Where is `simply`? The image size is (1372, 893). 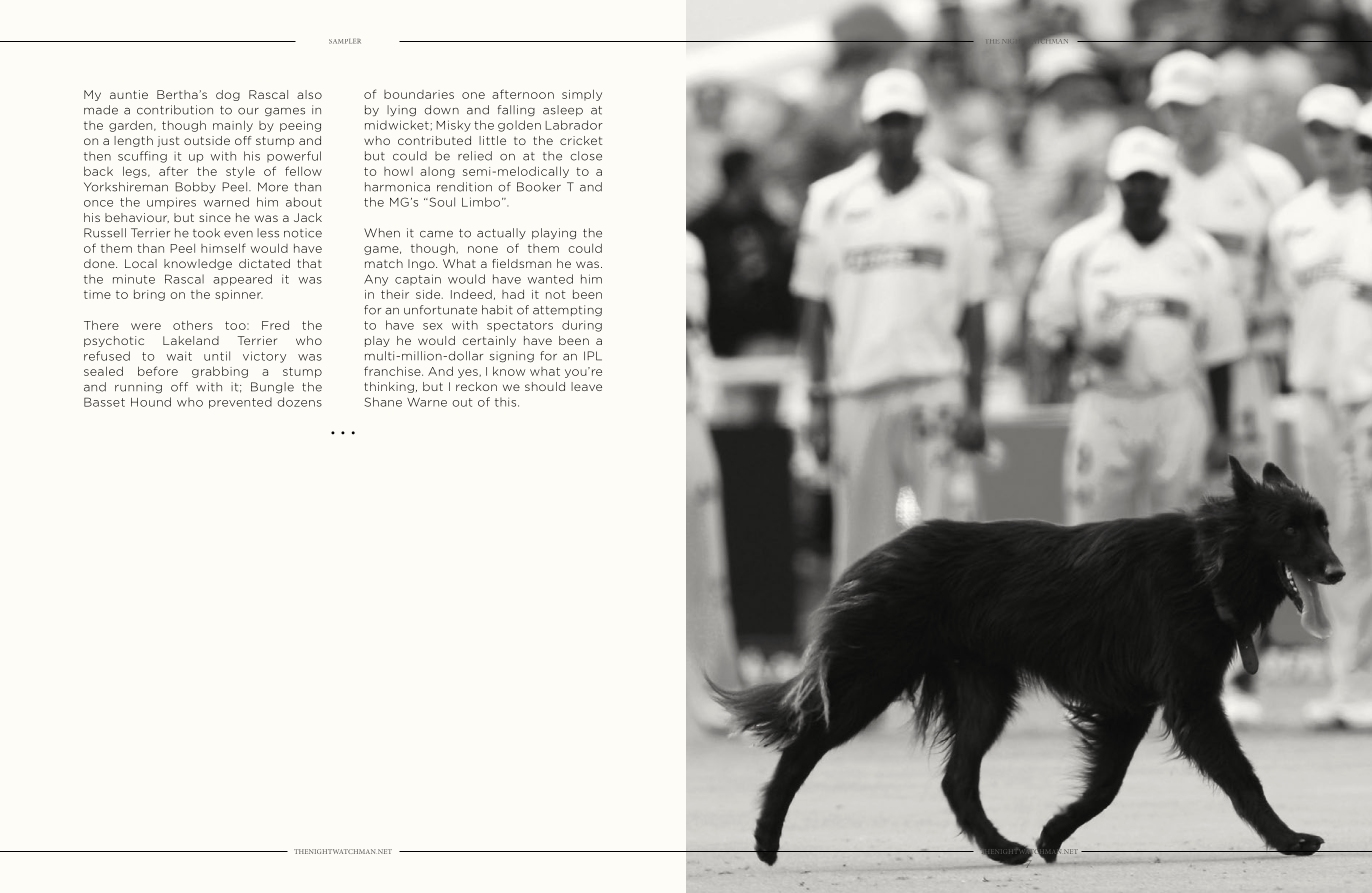 simply is located at coordinates (582, 95).
